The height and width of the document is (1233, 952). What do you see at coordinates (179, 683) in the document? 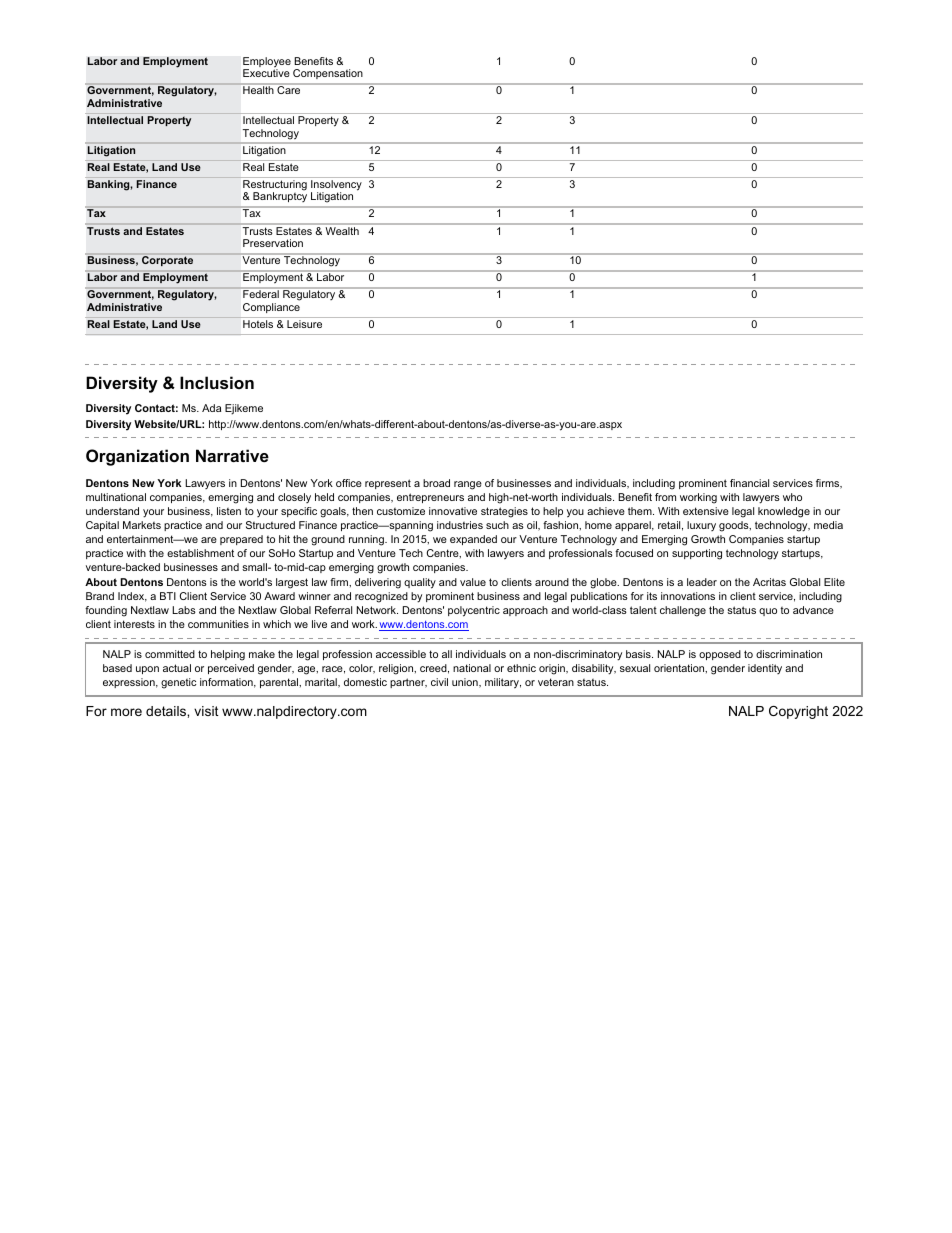
I see `genetic` at bounding box center [179, 683].
